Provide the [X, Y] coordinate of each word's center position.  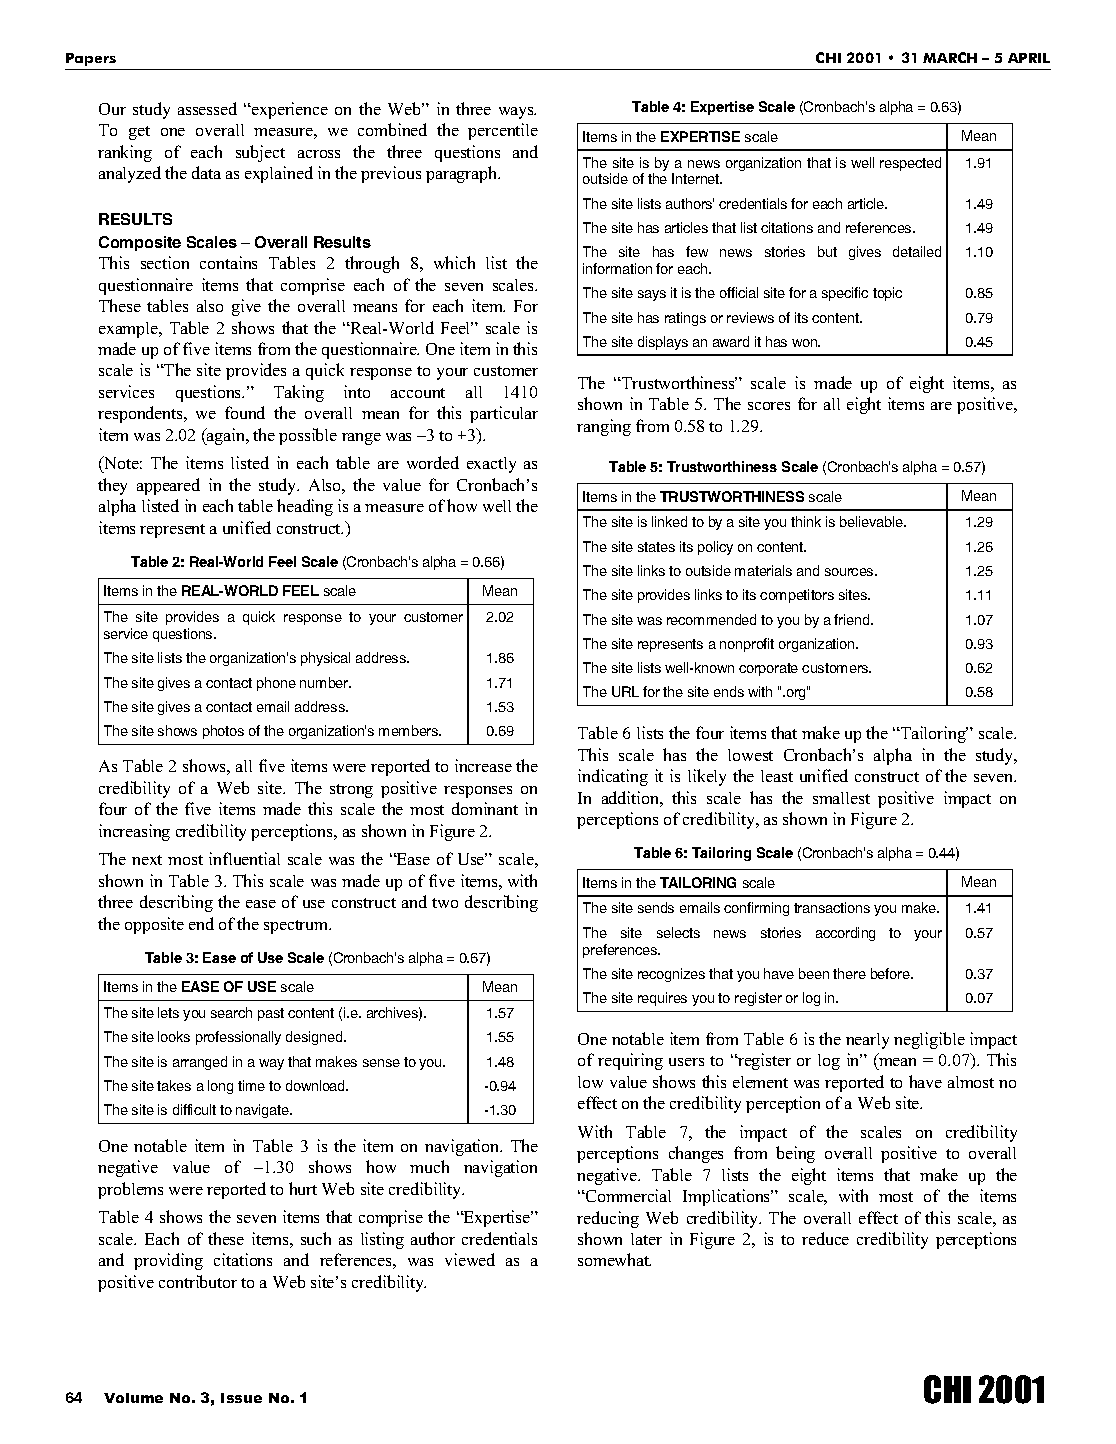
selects [678, 932]
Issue [241, 1398]
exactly [491, 465]
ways [517, 113]
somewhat [614, 1259]
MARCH [950, 57]
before [891, 973]
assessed [207, 108]
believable [872, 521]
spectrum [297, 927]
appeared [168, 486]
